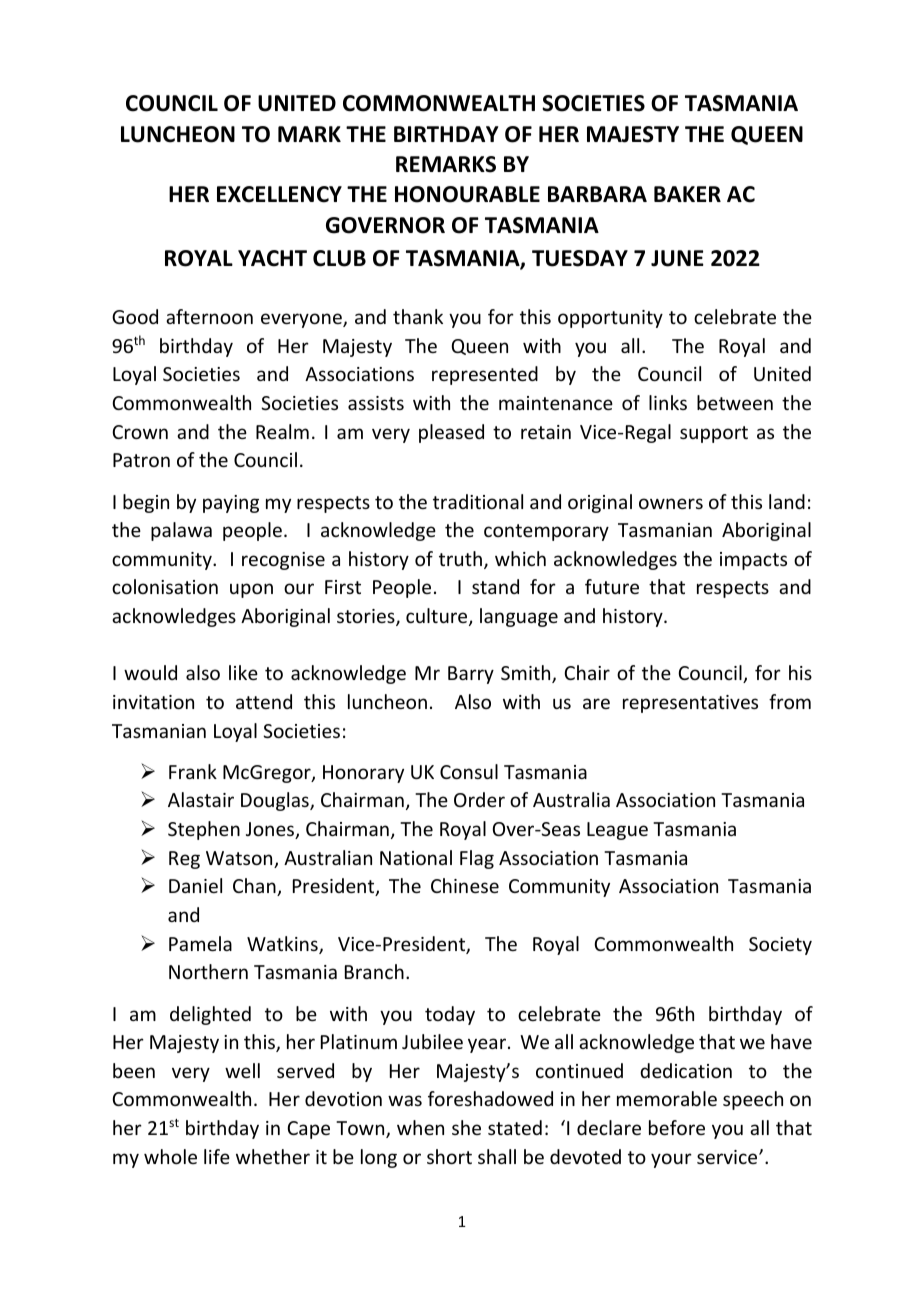  Describe the element at coordinates (195, 885) in the page. I see `Daniel` at that location.
